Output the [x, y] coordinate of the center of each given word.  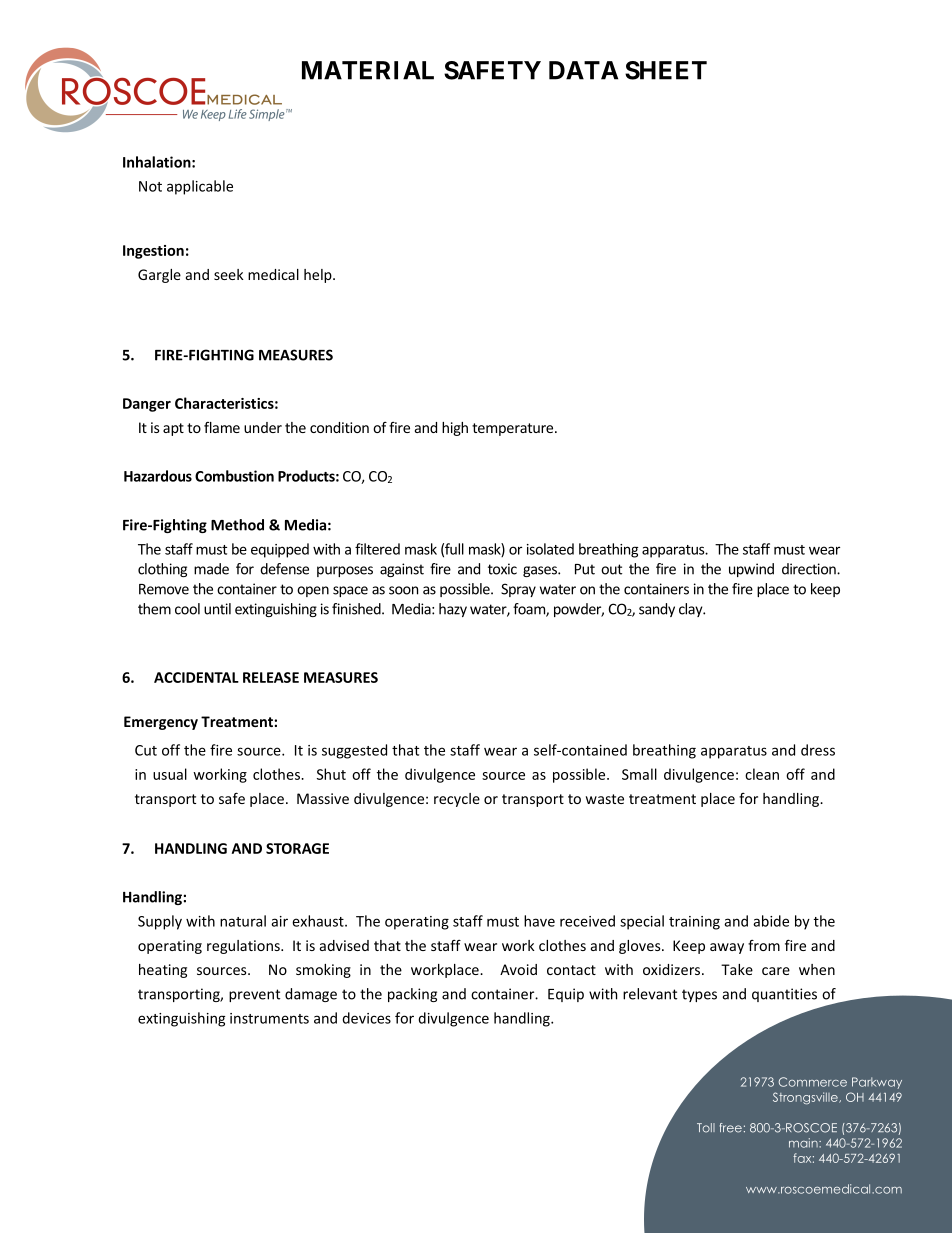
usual [170, 774]
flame [222, 427]
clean [762, 774]
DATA [583, 70]
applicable [200, 187]
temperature [514, 429]
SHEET [666, 70]
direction [810, 569]
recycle [457, 800]
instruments [269, 1018]
